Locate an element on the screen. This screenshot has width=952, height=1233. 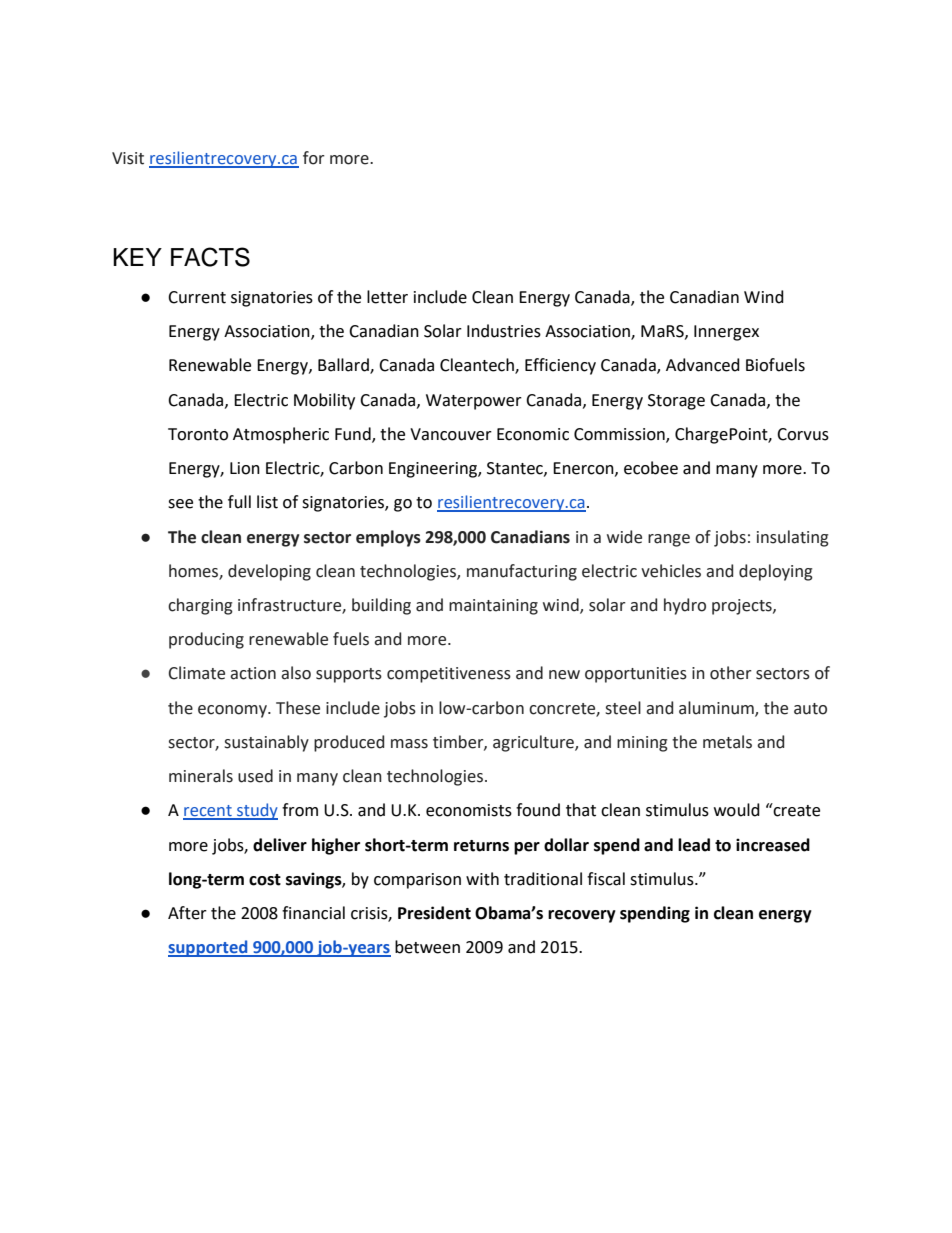
for is located at coordinates (314, 158).
